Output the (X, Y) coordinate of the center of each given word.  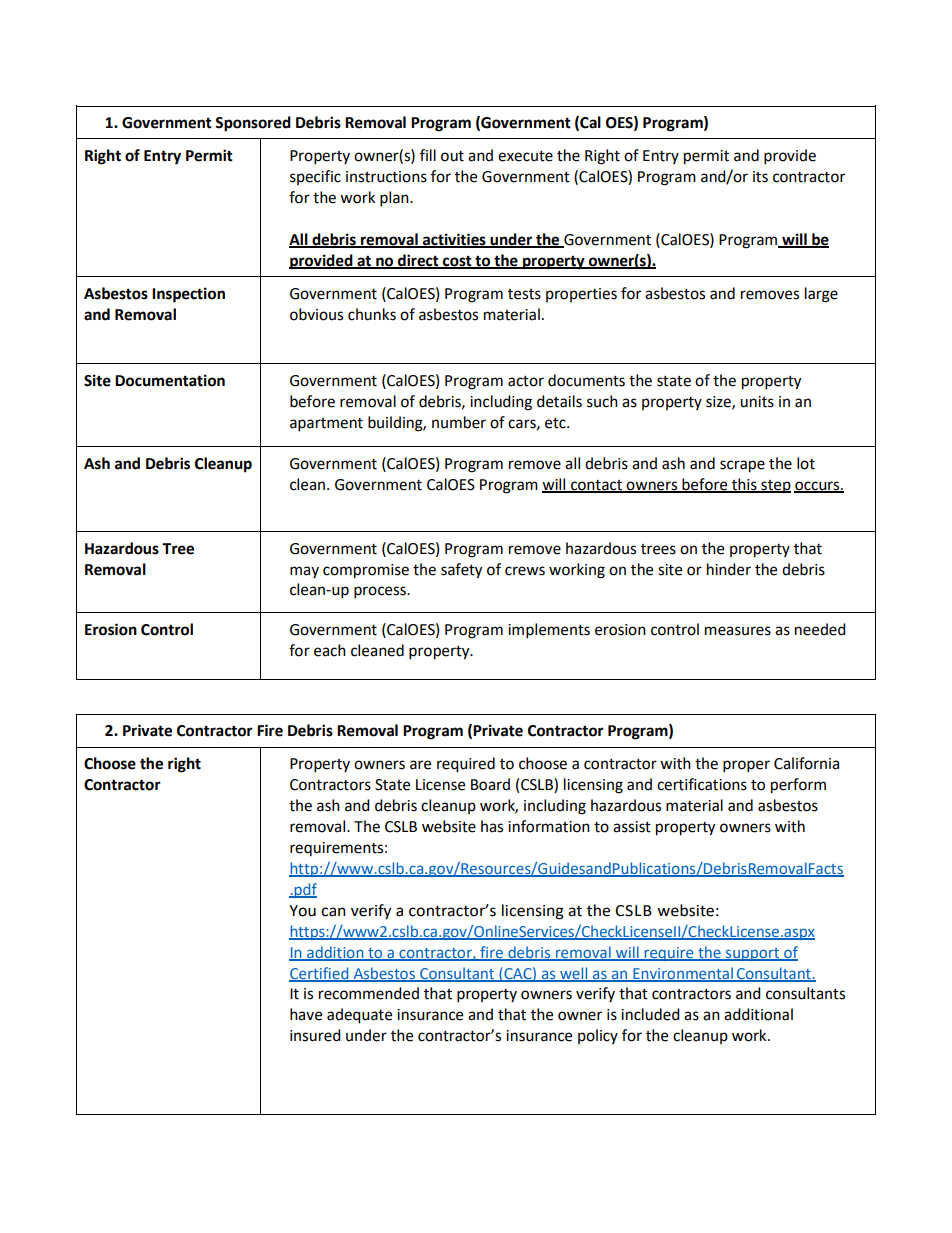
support (753, 954)
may (304, 572)
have (306, 1014)
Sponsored (253, 124)
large (821, 295)
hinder (729, 569)
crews (525, 571)
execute (525, 156)
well (574, 974)
